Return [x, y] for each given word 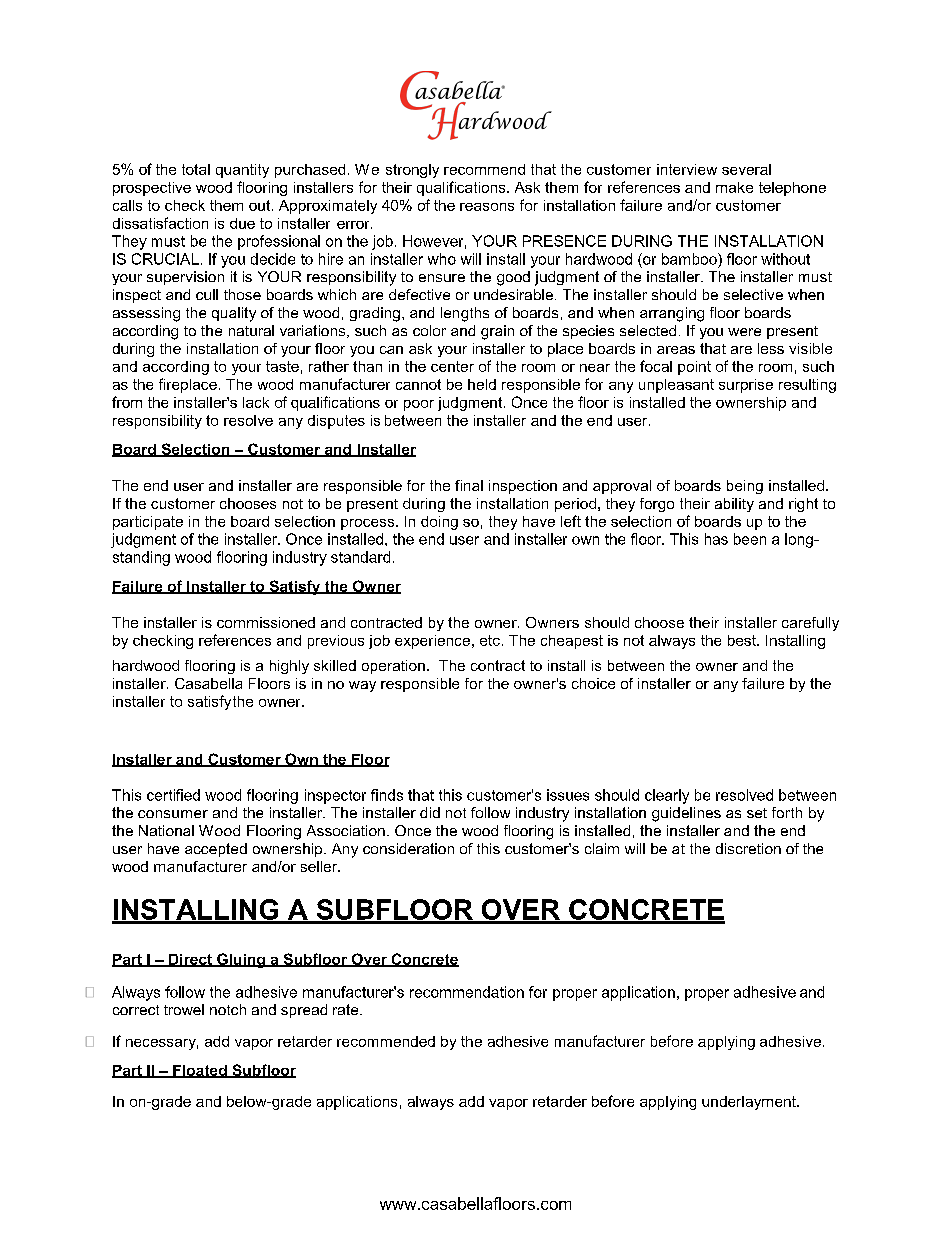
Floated [200, 1071]
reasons [487, 207]
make [734, 187]
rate [347, 1009]
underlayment [750, 1103]
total [196, 169]
